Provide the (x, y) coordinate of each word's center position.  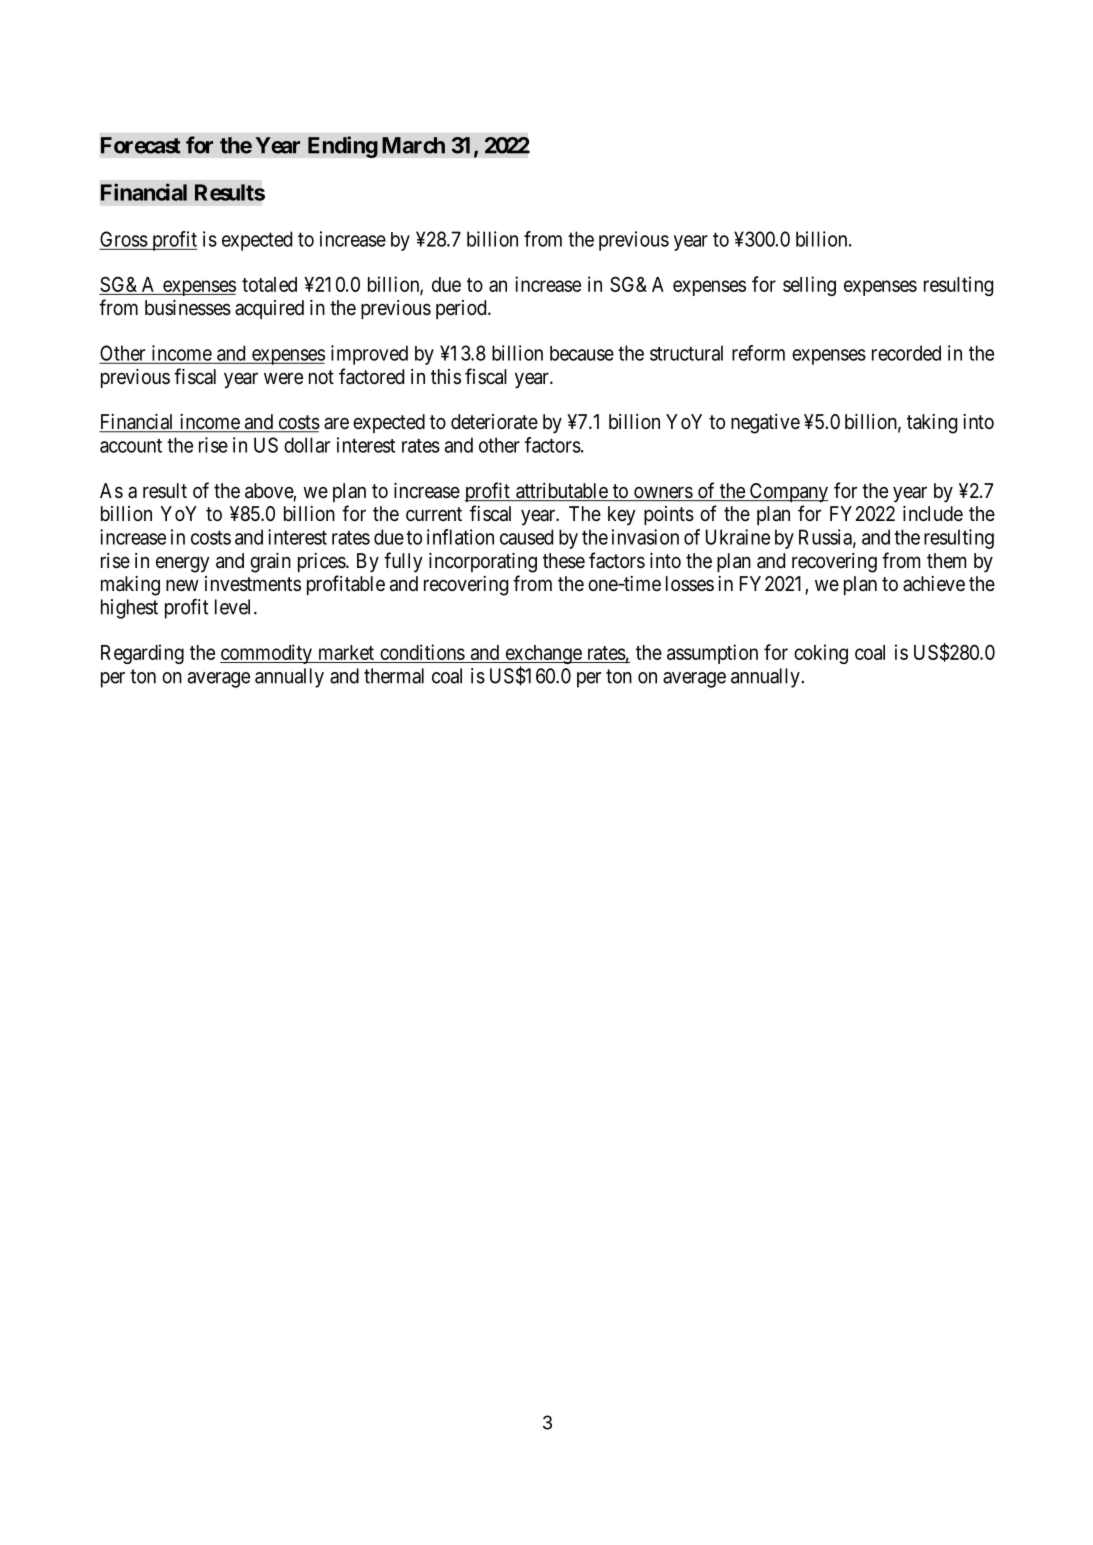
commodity (267, 654)
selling (809, 286)
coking (821, 654)
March (413, 145)
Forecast (141, 145)
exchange (543, 656)
